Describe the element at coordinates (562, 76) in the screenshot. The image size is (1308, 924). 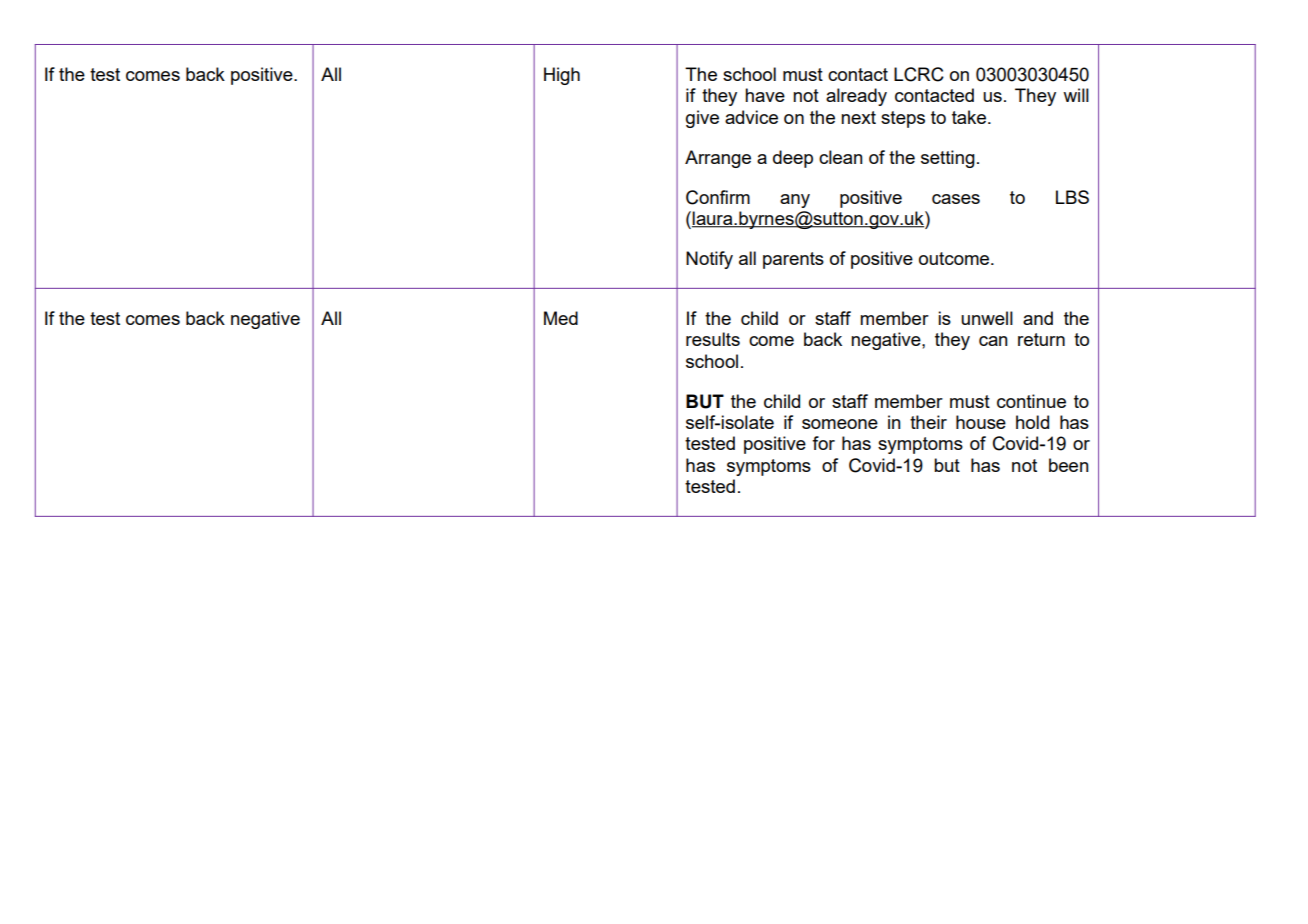
I see `High` at that location.
